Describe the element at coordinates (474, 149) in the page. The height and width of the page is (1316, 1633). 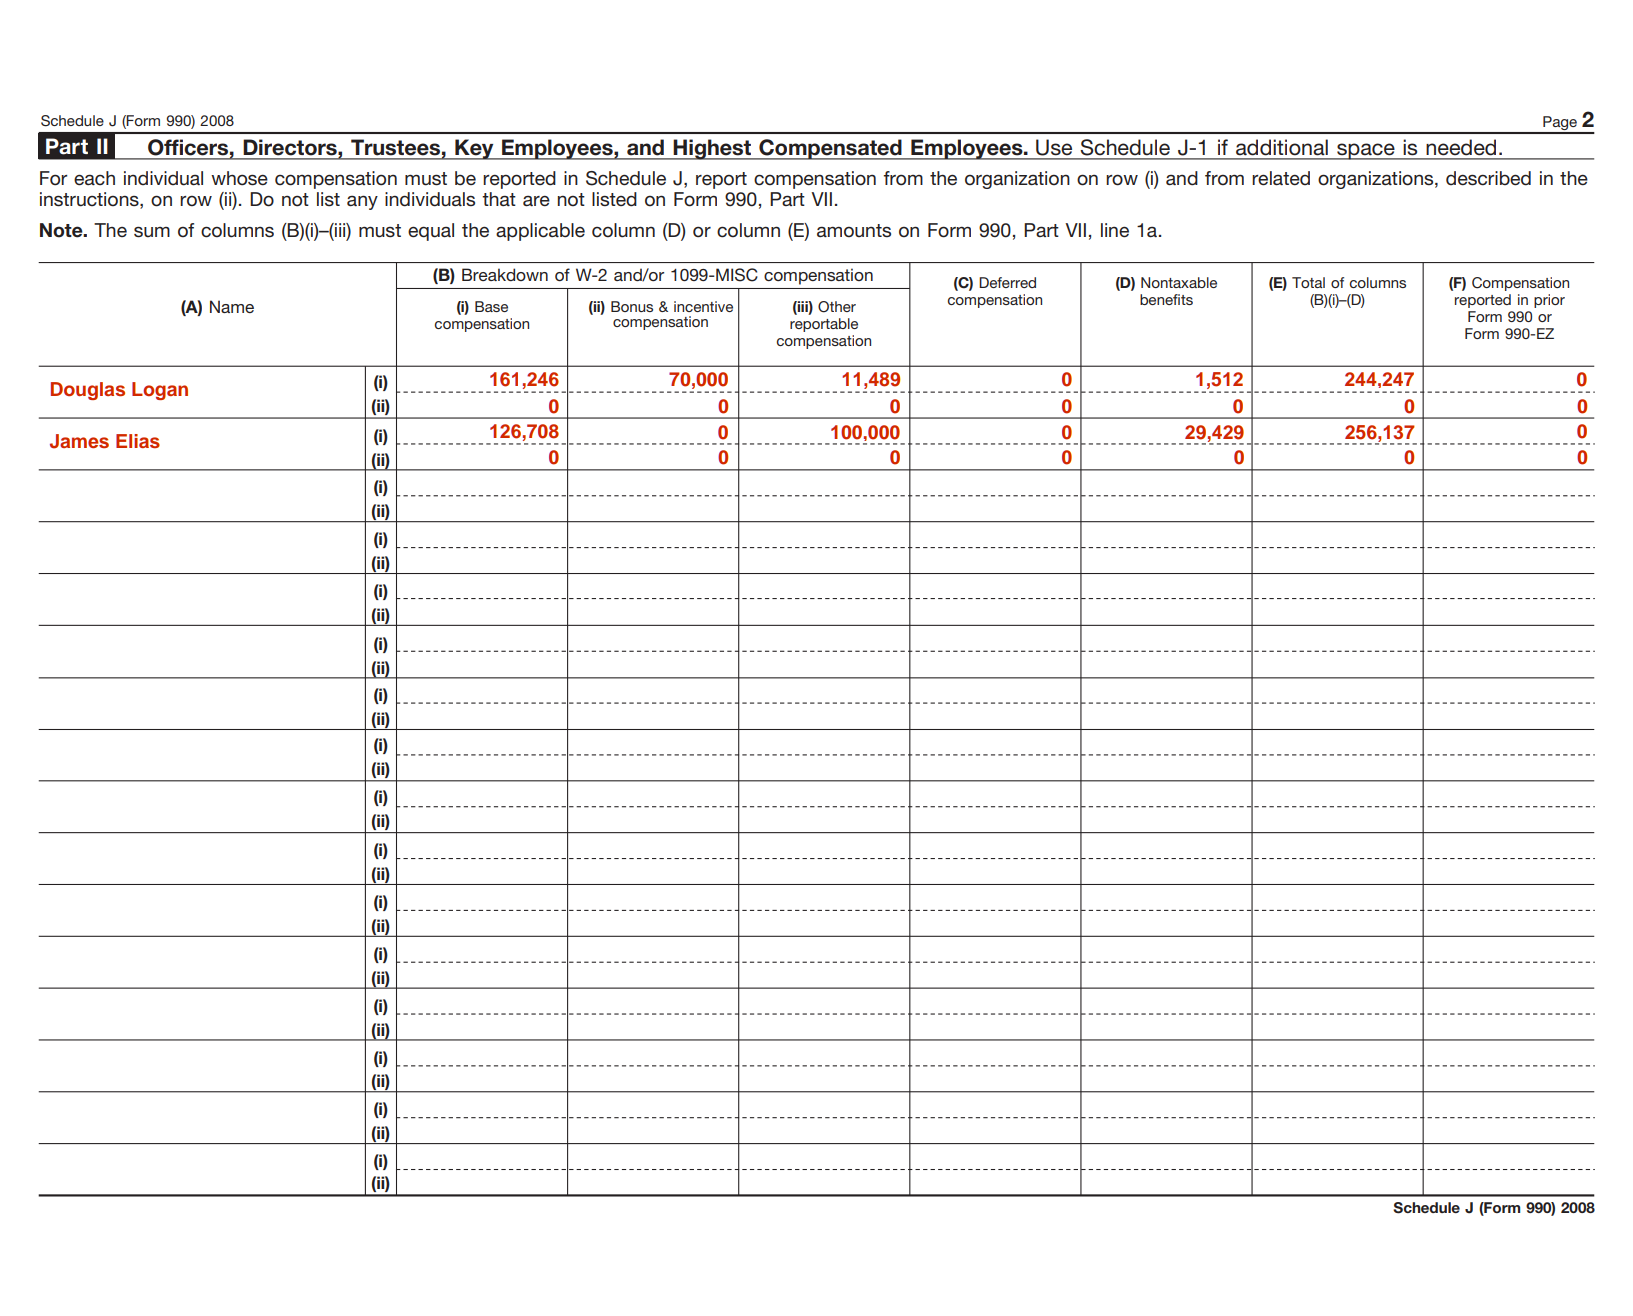
I see `Key` at that location.
